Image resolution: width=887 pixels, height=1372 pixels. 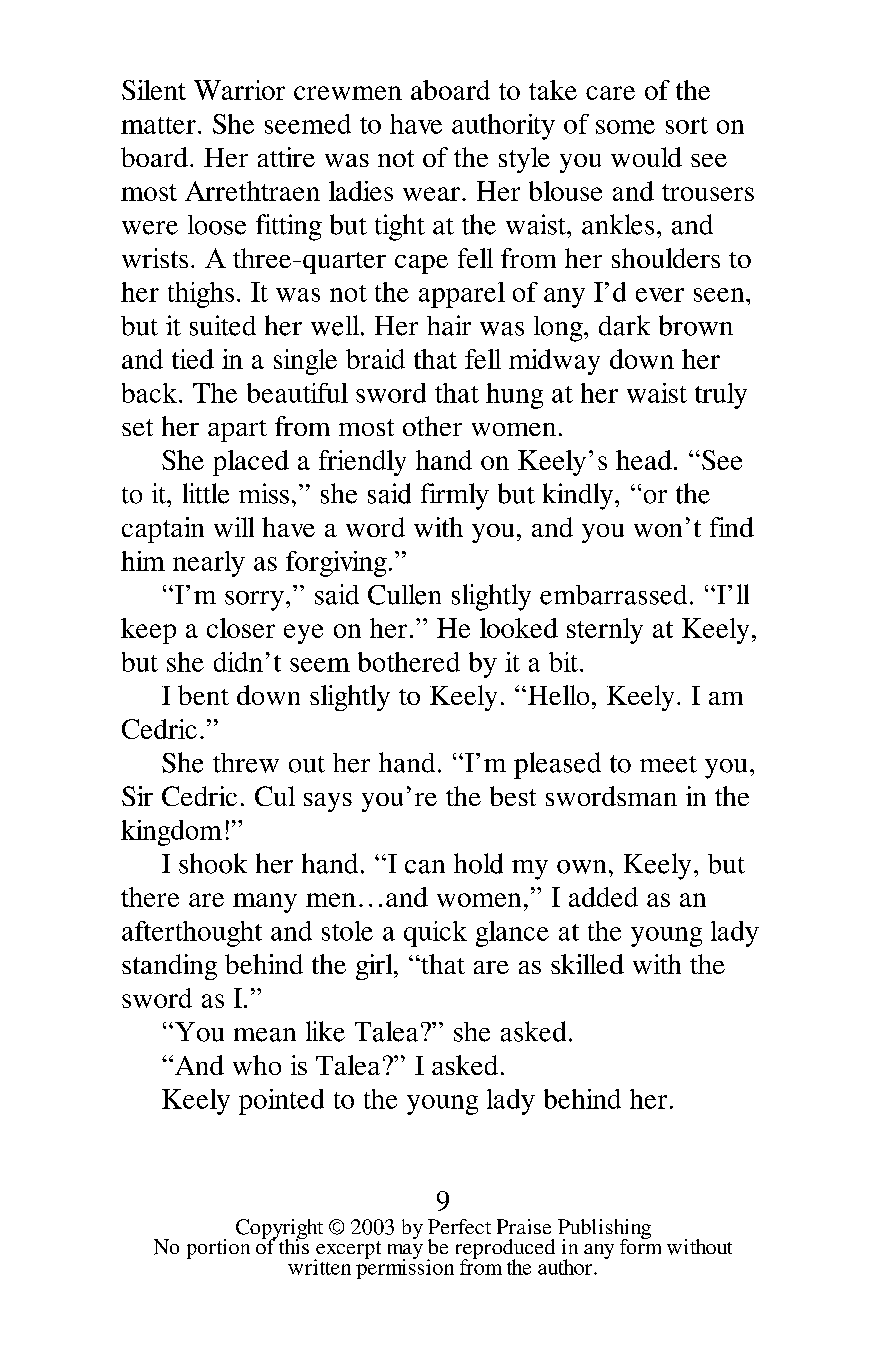 What do you see at coordinates (431, 194) in the image?
I see `wear` at bounding box center [431, 194].
